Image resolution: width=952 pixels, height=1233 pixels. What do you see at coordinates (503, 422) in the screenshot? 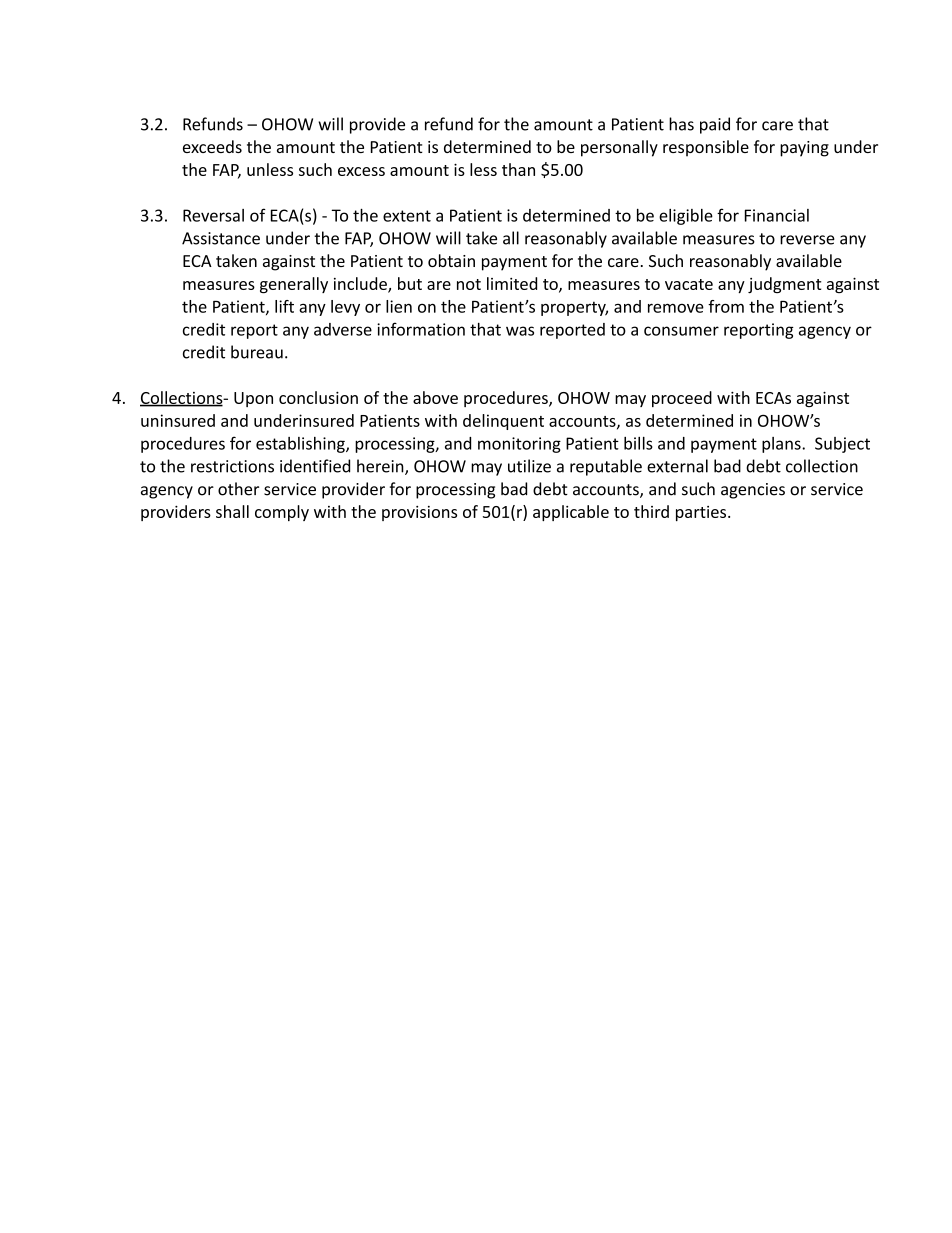
I see `delinquent` at bounding box center [503, 422].
